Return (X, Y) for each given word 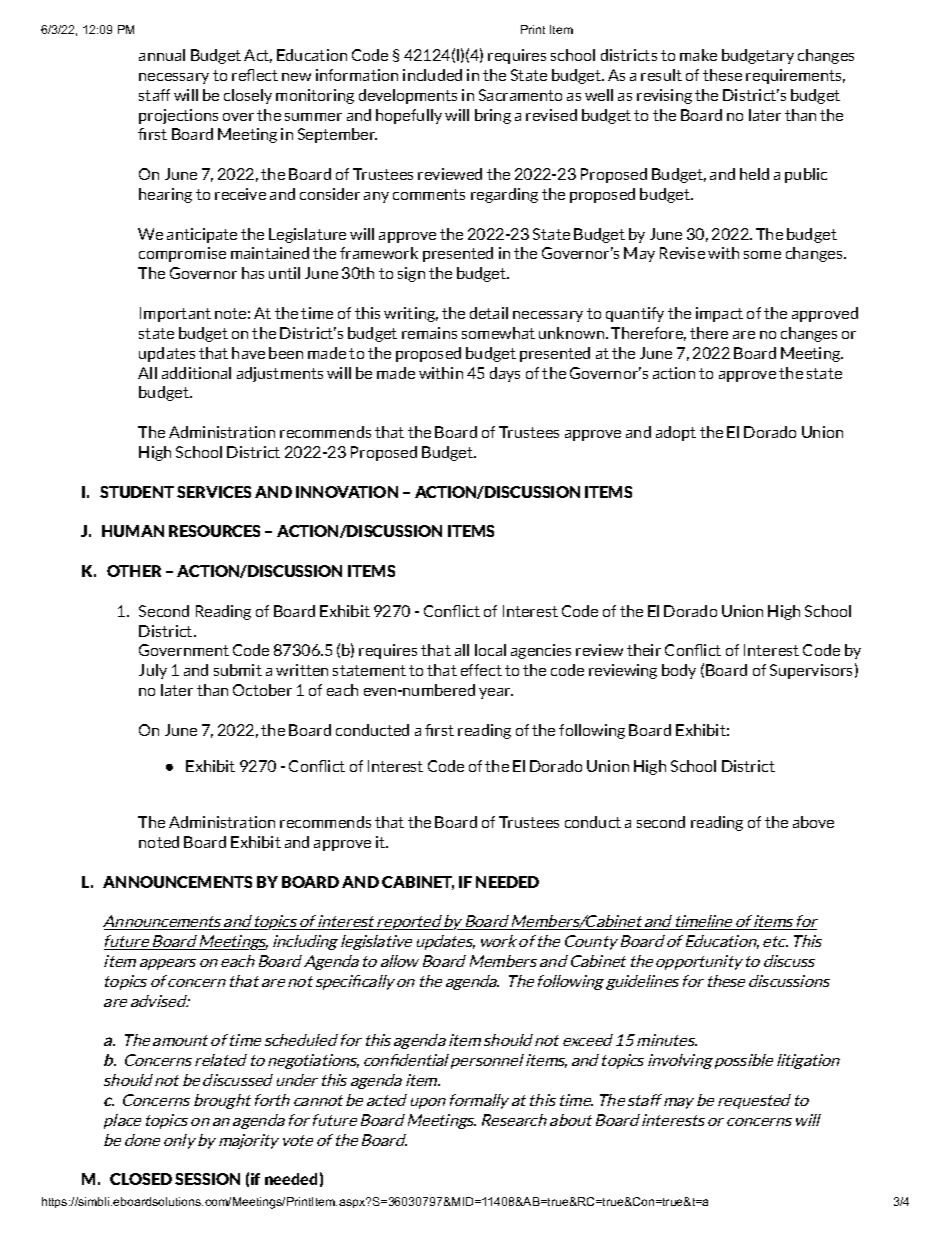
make (698, 55)
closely (248, 96)
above (813, 822)
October (262, 690)
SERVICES (214, 492)
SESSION (207, 1179)
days (505, 374)
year (496, 693)
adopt (676, 433)
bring (493, 116)
